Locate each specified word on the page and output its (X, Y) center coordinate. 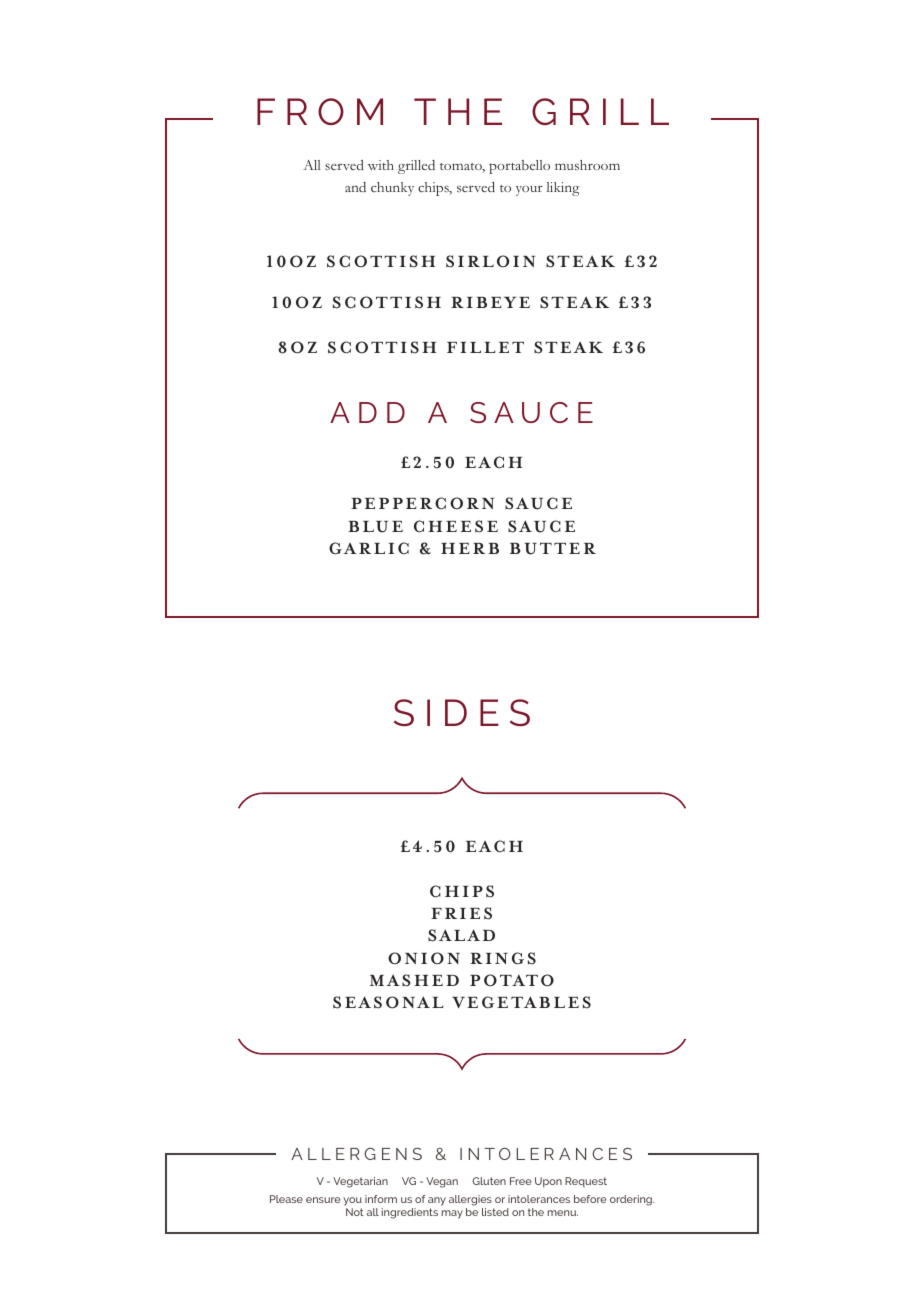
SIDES (462, 712)
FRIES (461, 913)
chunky (392, 189)
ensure (323, 1200)
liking (563, 189)
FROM (320, 111)
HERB (470, 548)
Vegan (442, 1182)
